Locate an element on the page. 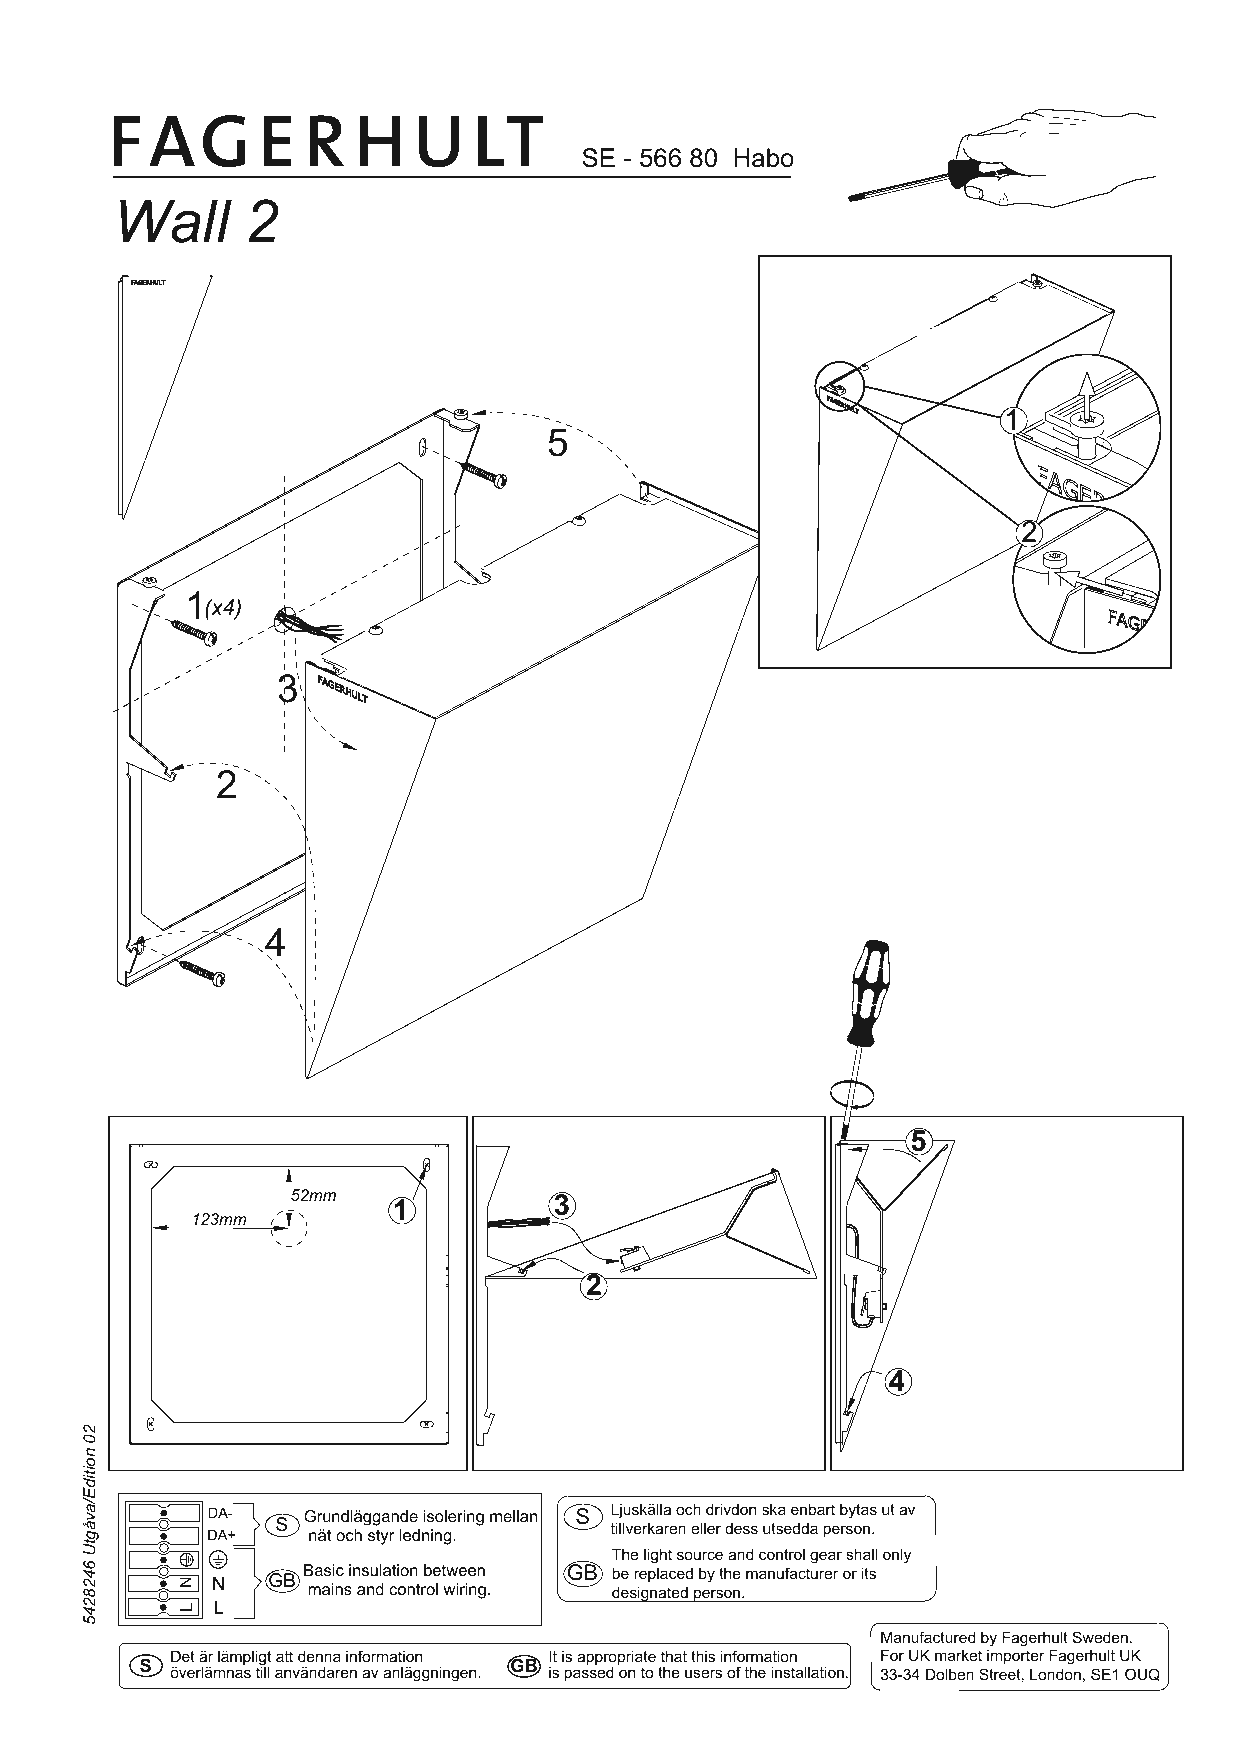 The image size is (1236, 1748). eller is located at coordinates (706, 1528).
